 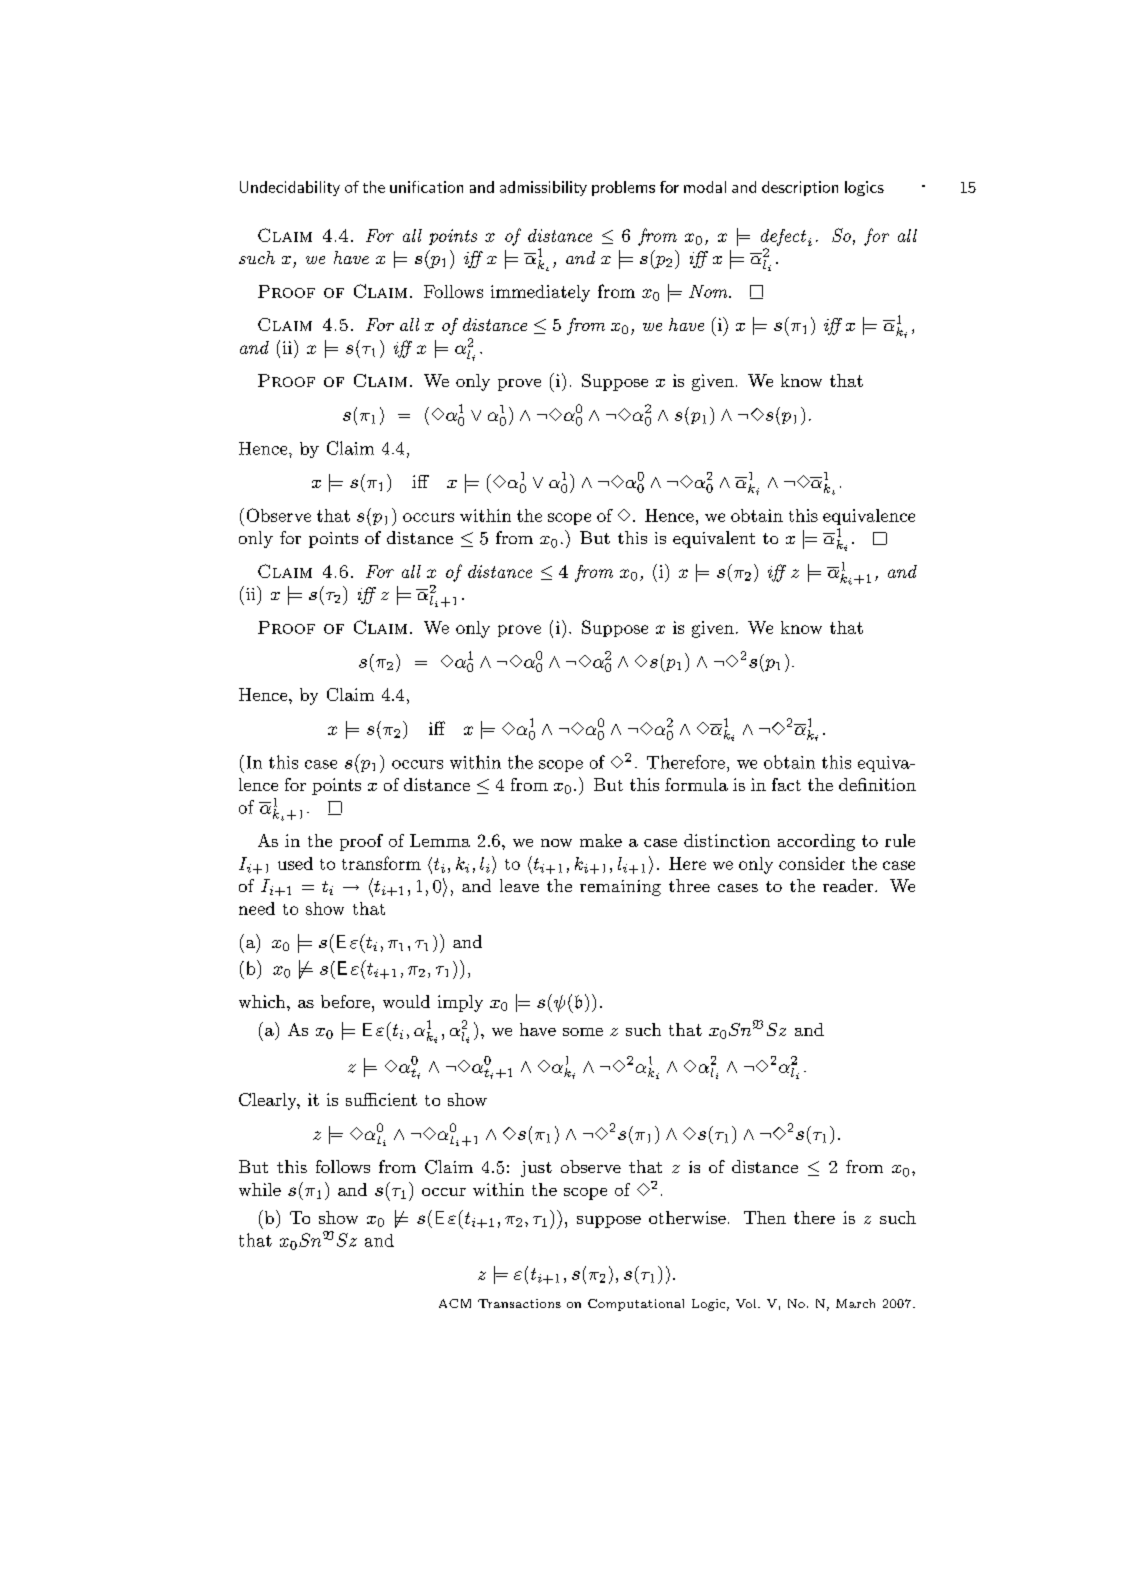 What do you see at coordinates (543, 188) in the screenshot?
I see `admissibility` at bounding box center [543, 188].
